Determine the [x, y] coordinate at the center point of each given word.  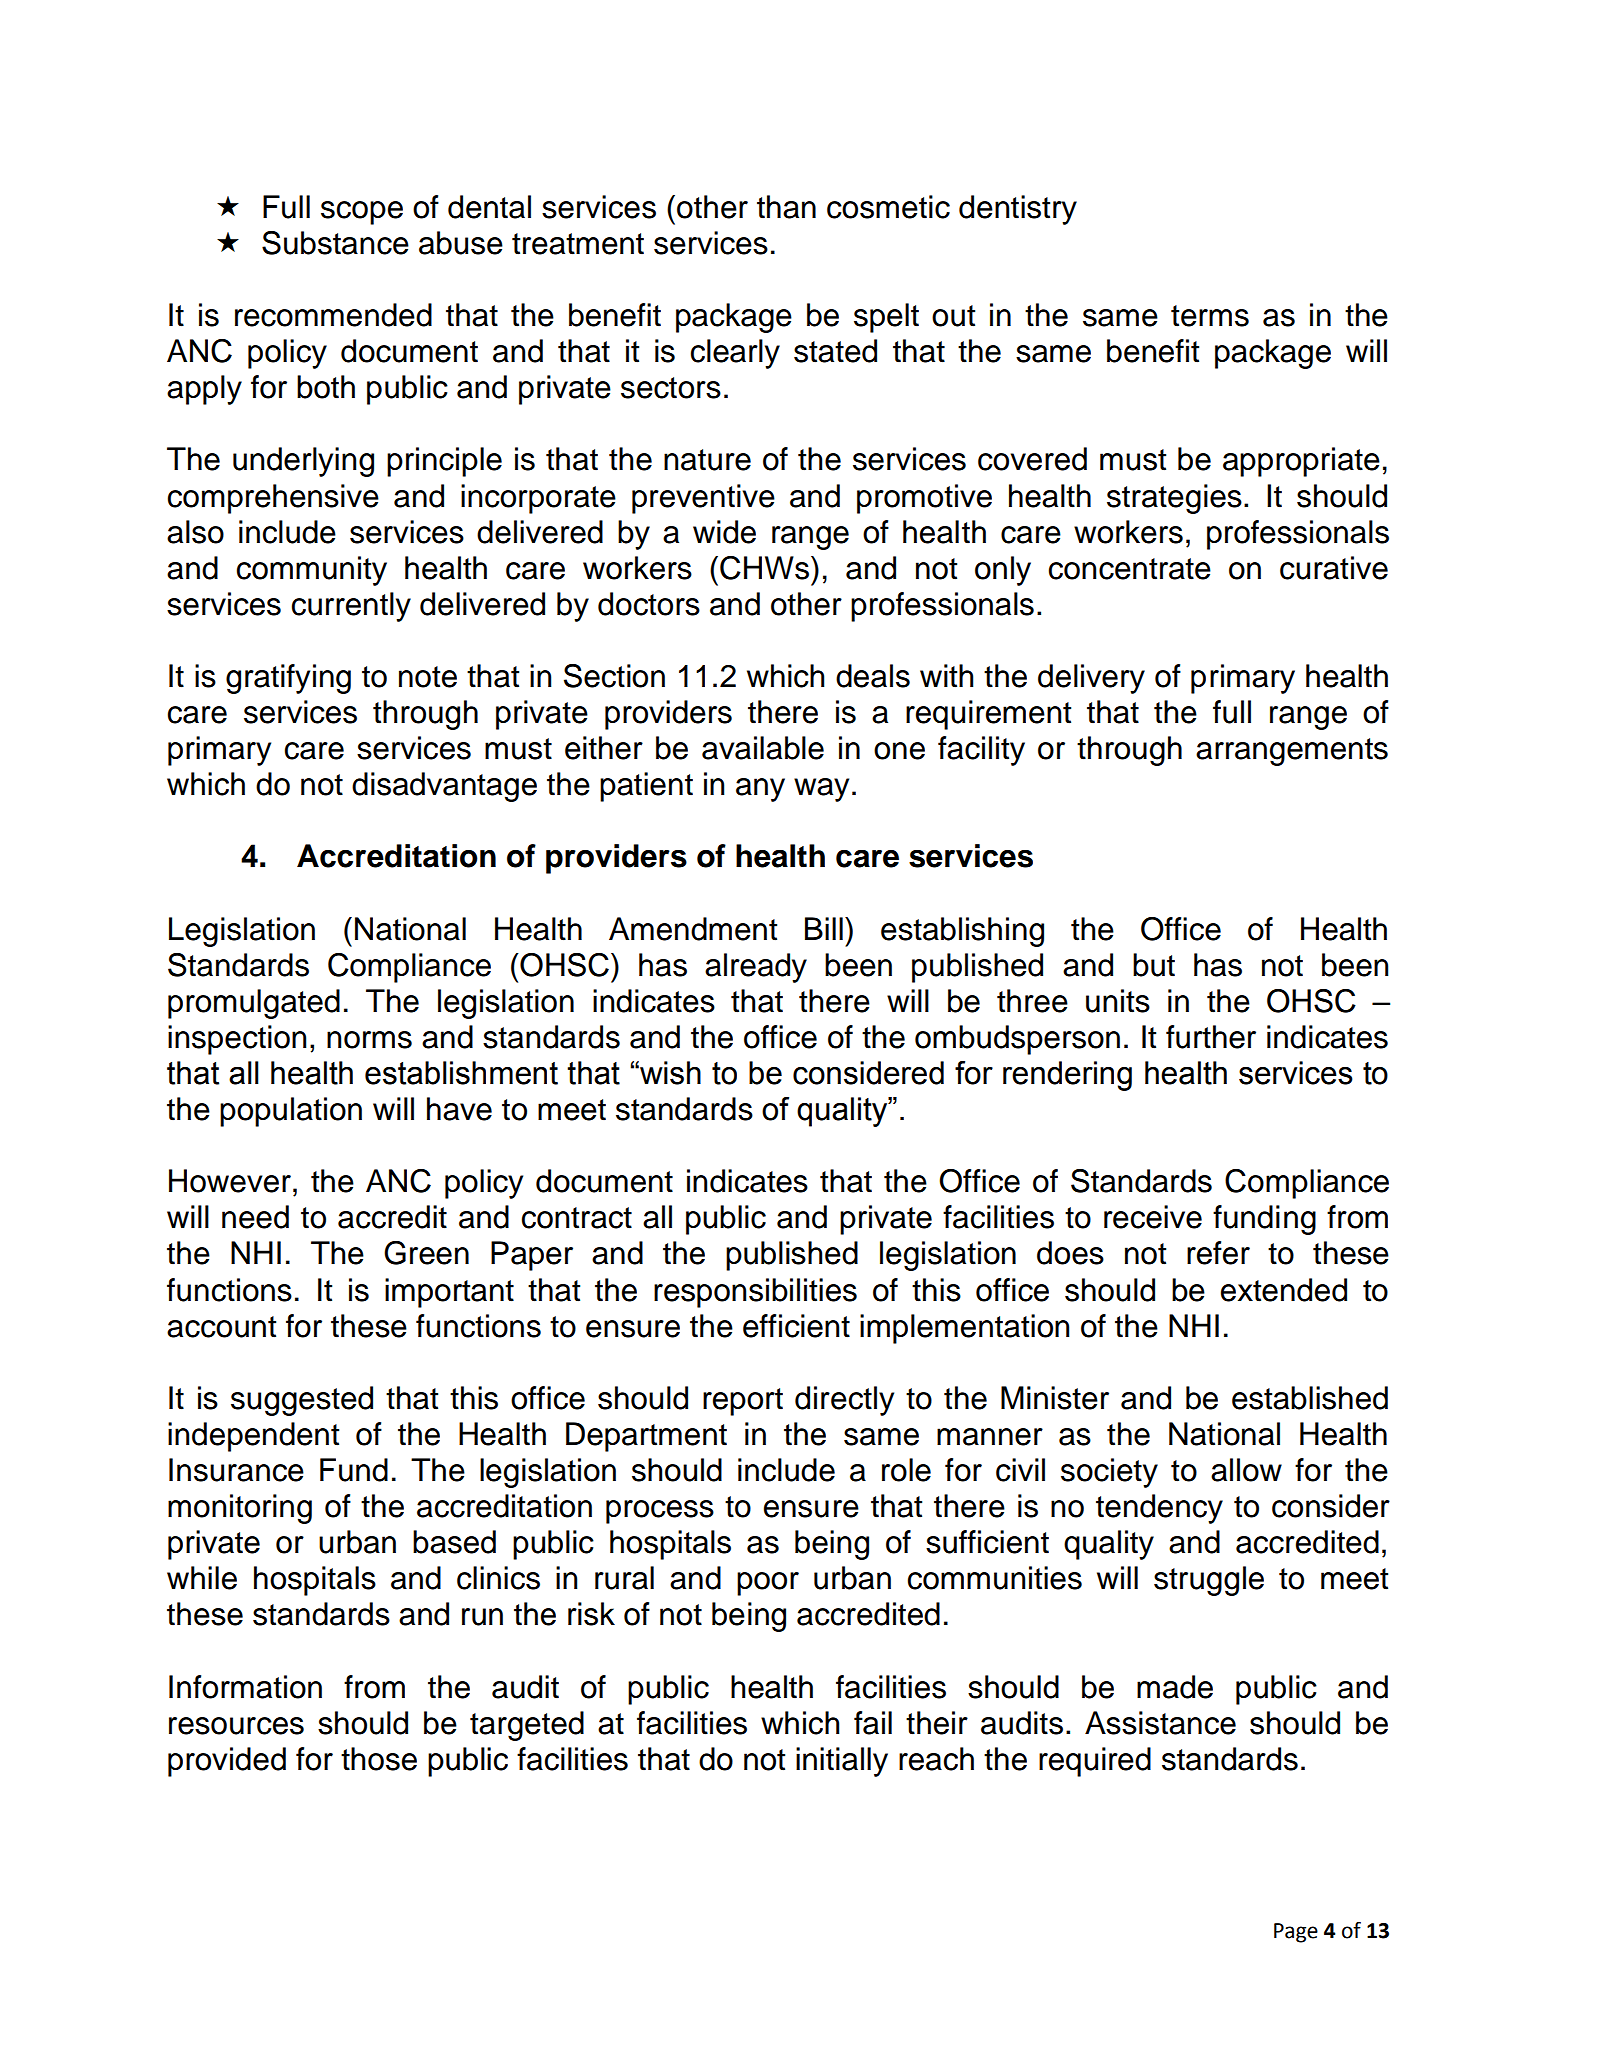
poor [768, 1584]
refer [1218, 1253]
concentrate [1130, 569]
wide [724, 532]
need [255, 1217]
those [379, 1759]
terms [1210, 316]
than [786, 207]
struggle [1209, 1581]
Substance [335, 243]
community [312, 571]
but [1154, 965]
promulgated [254, 1004]
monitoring [240, 1509]
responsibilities [755, 1293]
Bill [824, 928]
